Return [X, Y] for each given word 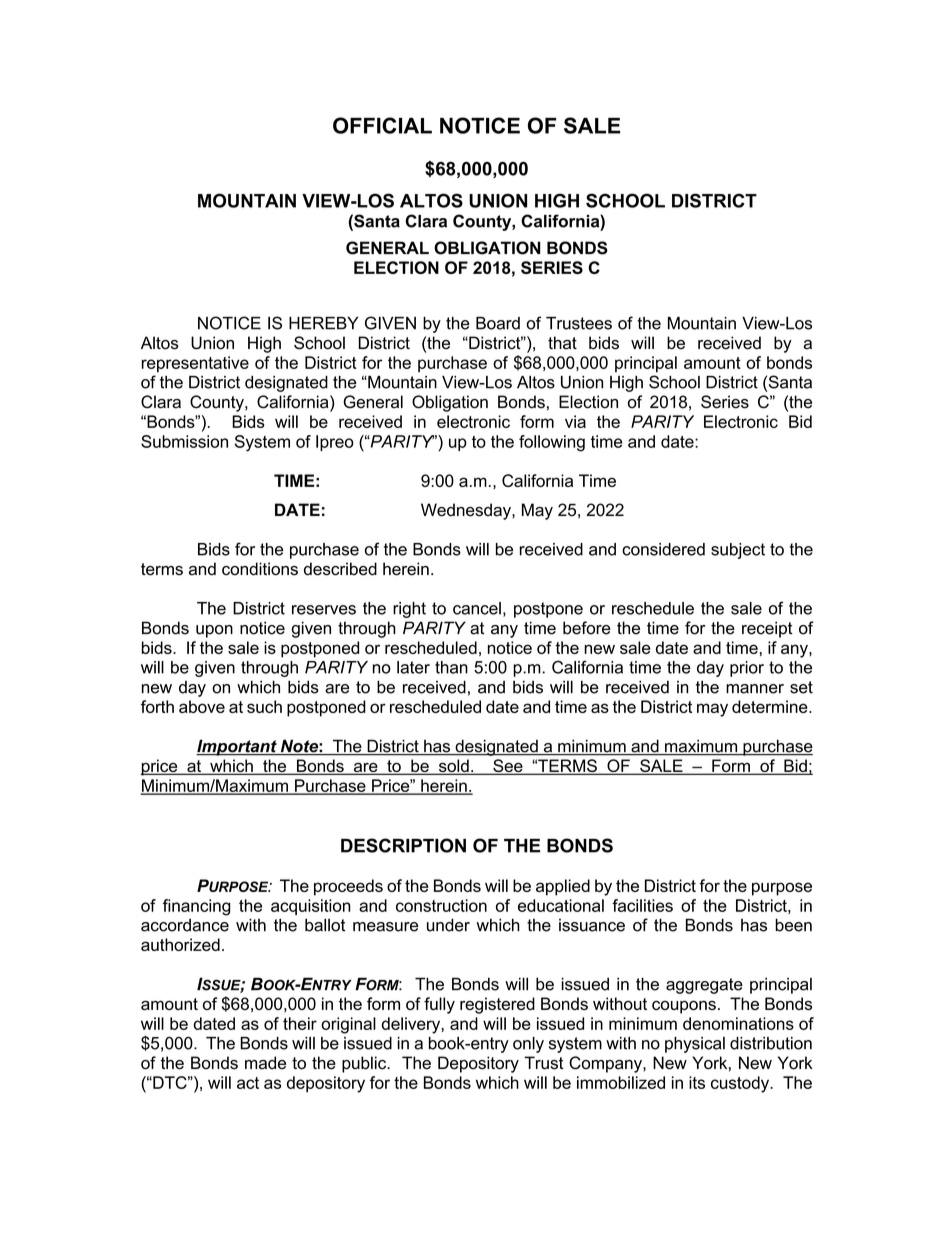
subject [738, 551]
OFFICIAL [382, 125]
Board [498, 323]
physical [695, 1045]
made [265, 1063]
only [528, 1045]
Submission [184, 441]
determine [771, 706]
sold [454, 767]
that [562, 343]
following [552, 443]
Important [237, 747]
